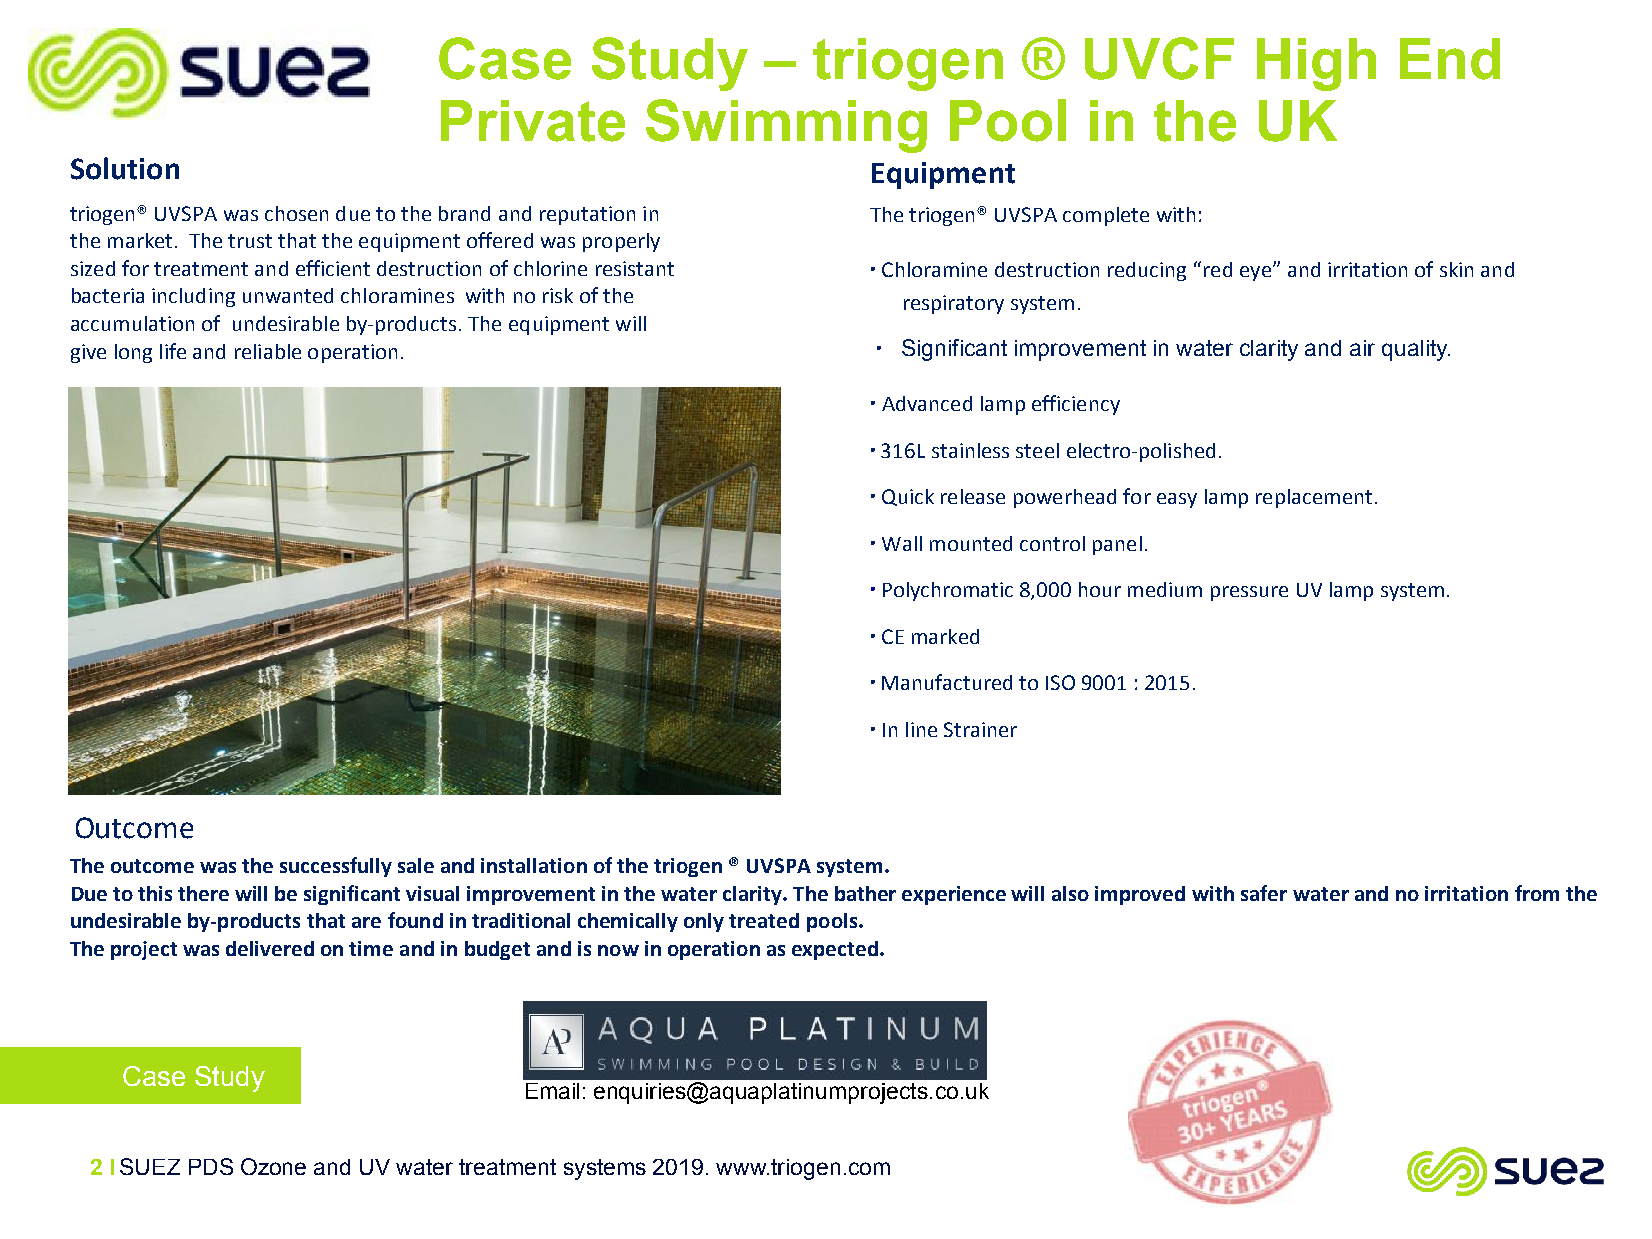 The height and width of the image is (1239, 1652). What do you see at coordinates (835, 950) in the image?
I see `expected` at bounding box center [835, 950].
